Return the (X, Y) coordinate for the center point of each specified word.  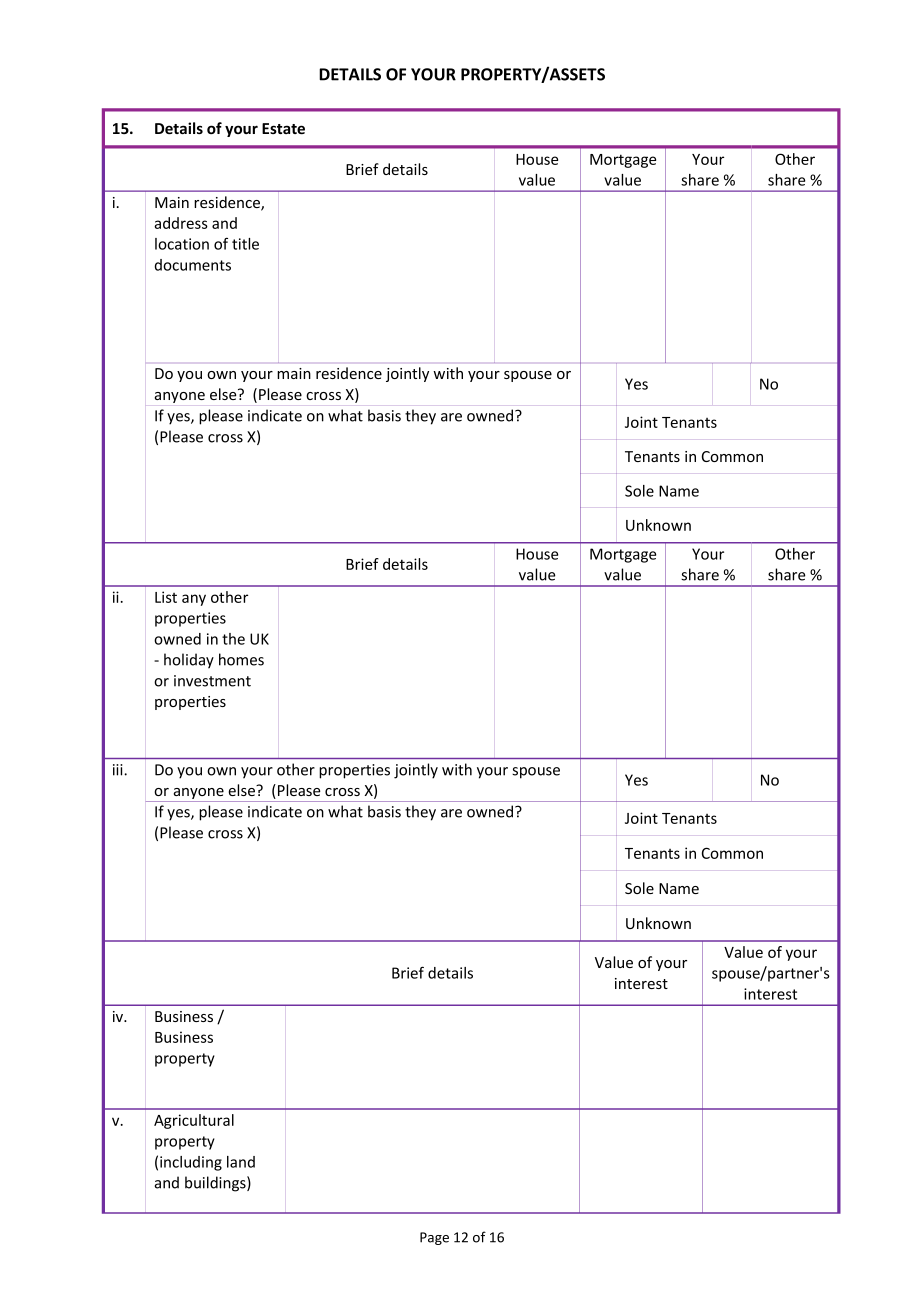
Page (434, 1238)
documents (193, 265)
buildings (216, 1184)
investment (212, 681)
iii (119, 770)
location (182, 244)
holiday (189, 661)
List (166, 597)
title (245, 244)
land (241, 1162)
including (191, 1163)
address (181, 223)
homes (241, 659)
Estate (283, 128)
